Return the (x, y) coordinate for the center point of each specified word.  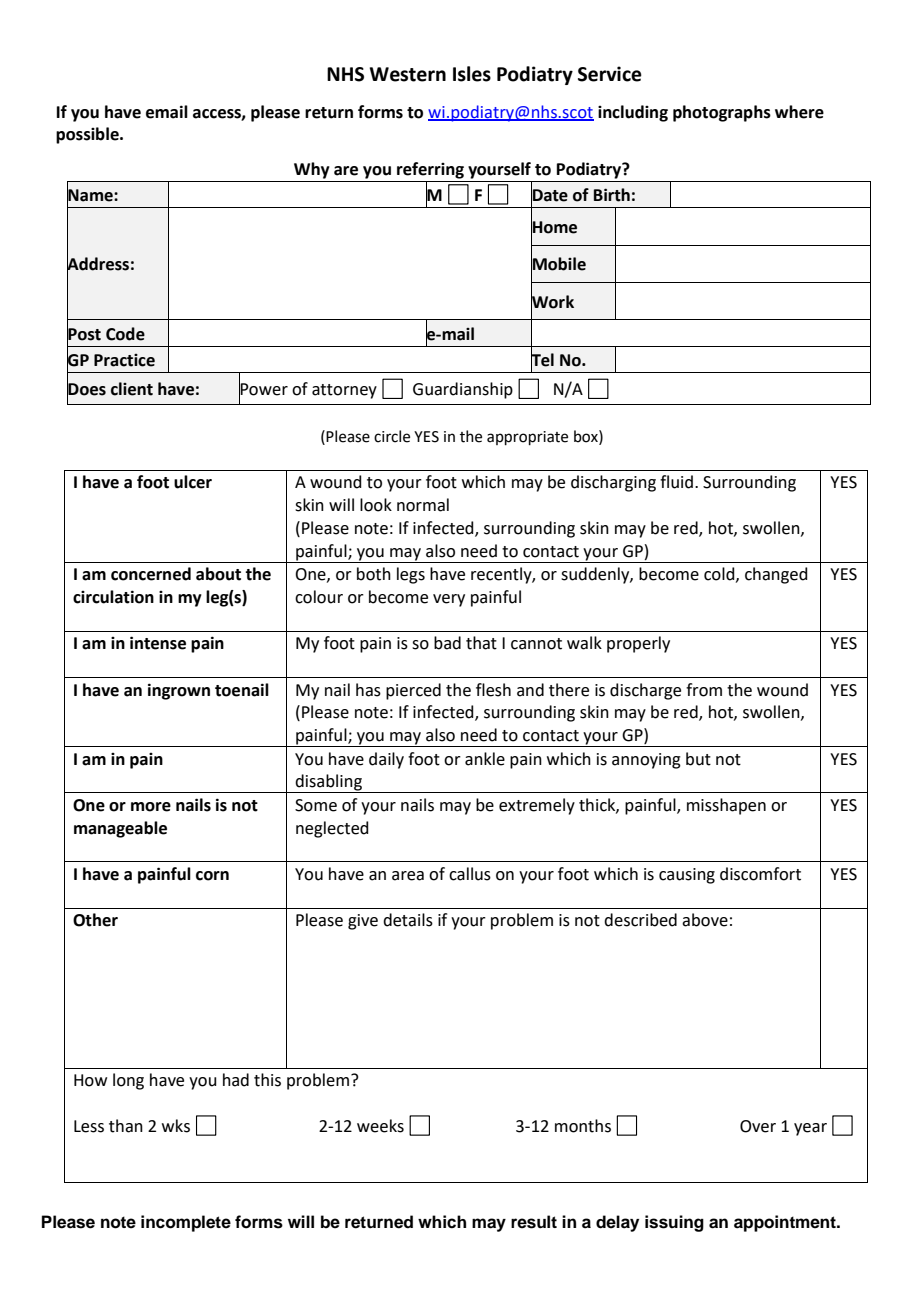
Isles (472, 74)
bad (447, 643)
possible (88, 135)
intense (158, 643)
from (704, 690)
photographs (722, 113)
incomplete (186, 1223)
